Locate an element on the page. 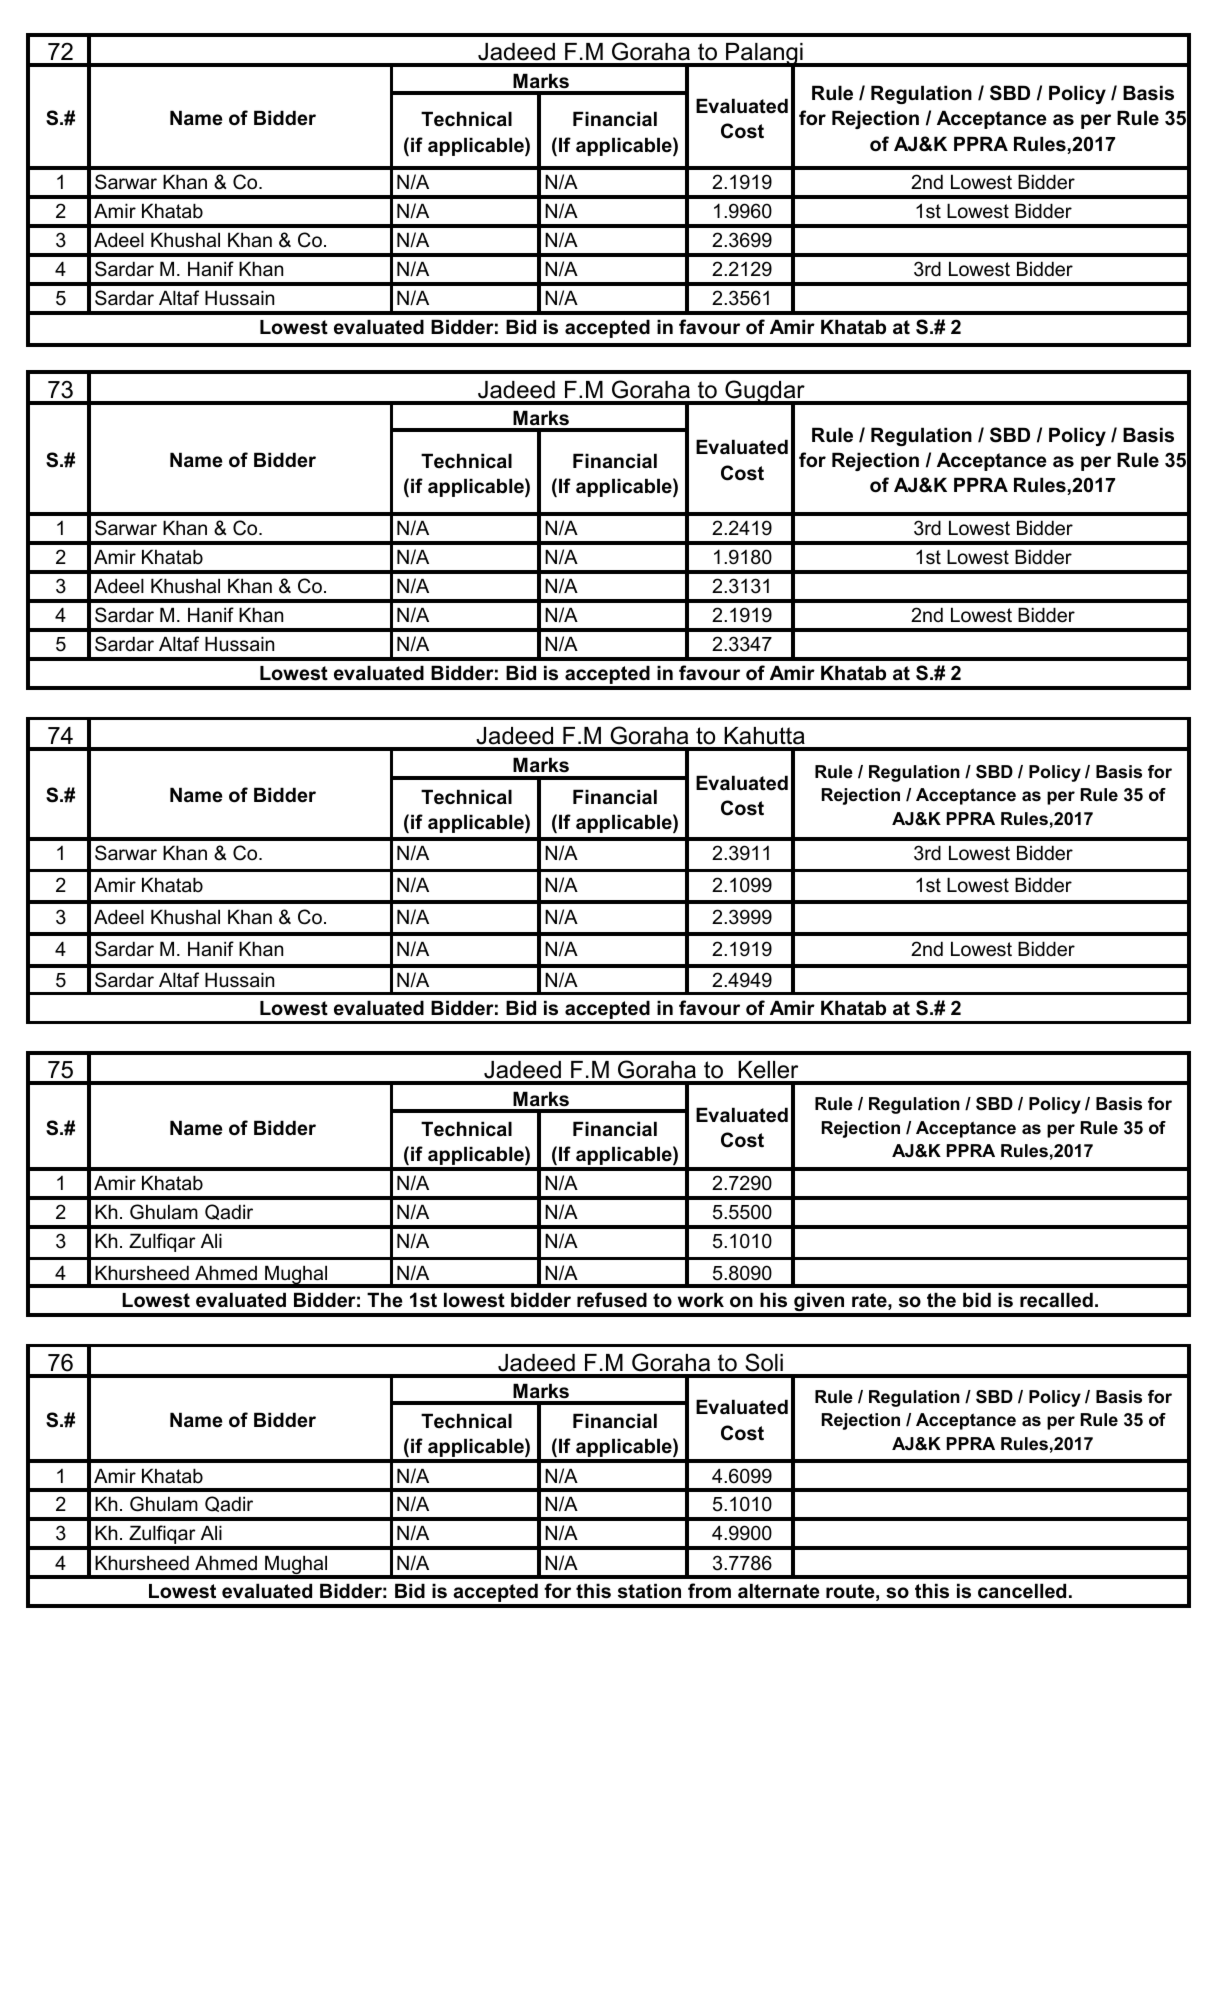  alternate is located at coordinates (779, 1591).
